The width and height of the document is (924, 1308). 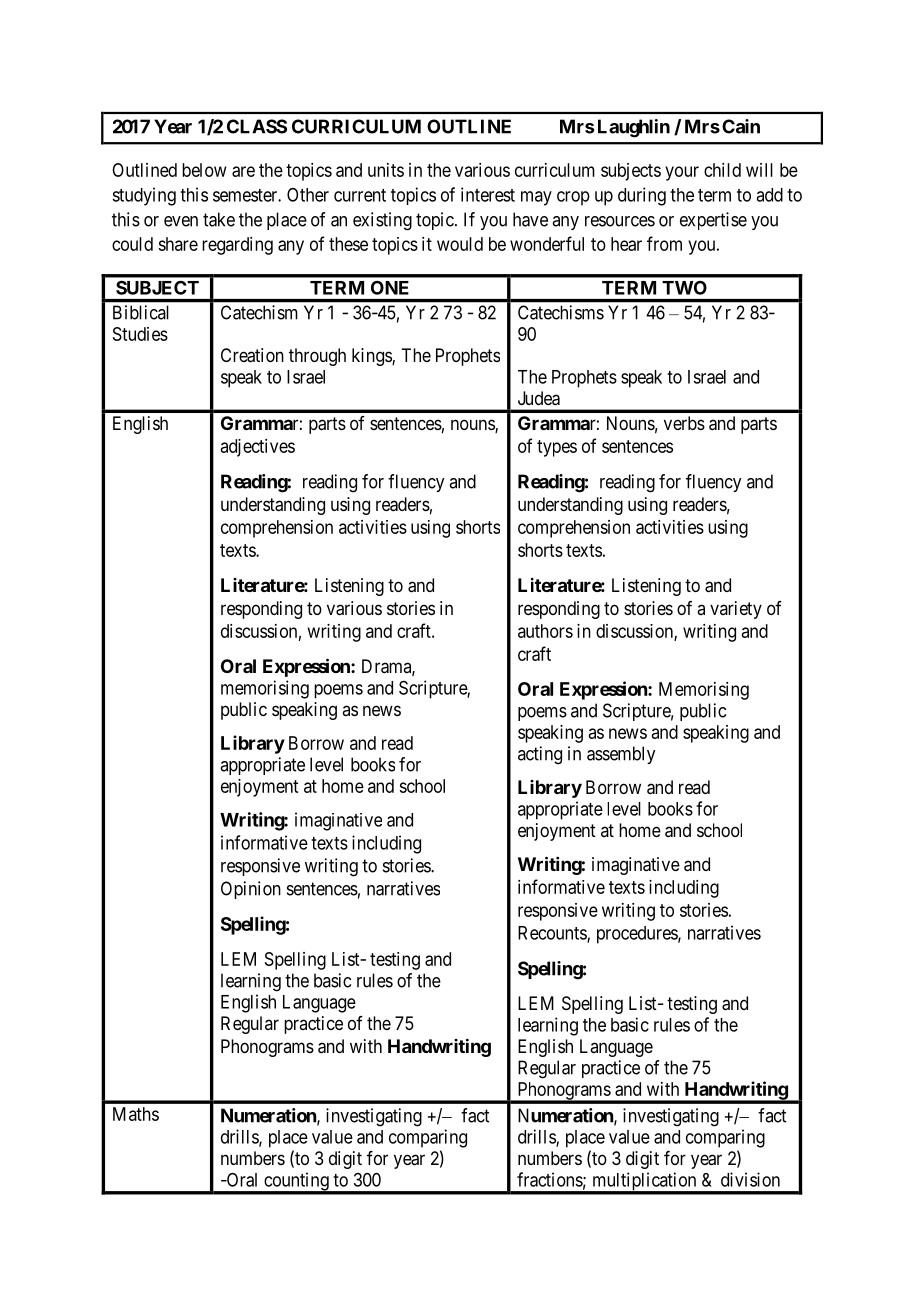 What do you see at coordinates (136, 1114) in the document?
I see `Maths` at bounding box center [136, 1114].
